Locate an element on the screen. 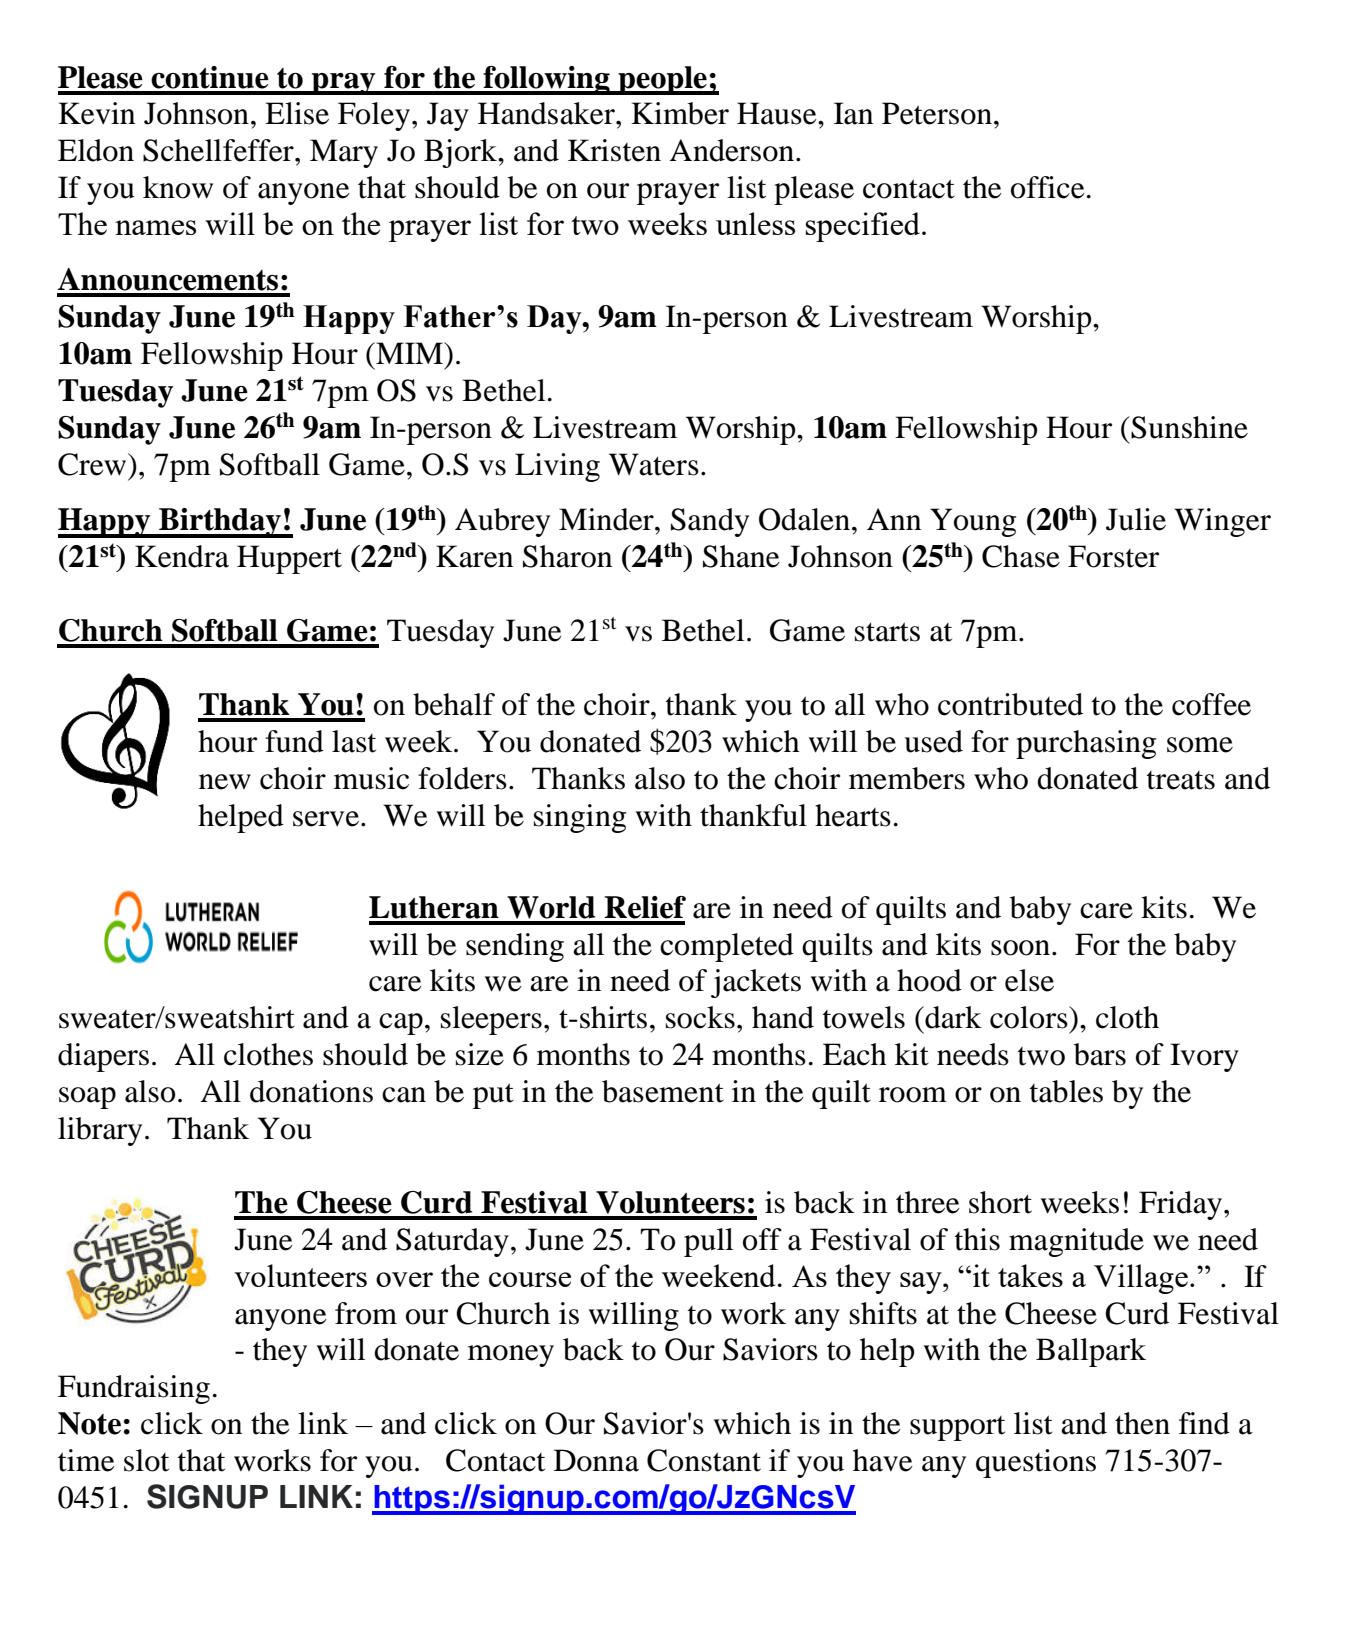  singing is located at coordinates (580, 818).
